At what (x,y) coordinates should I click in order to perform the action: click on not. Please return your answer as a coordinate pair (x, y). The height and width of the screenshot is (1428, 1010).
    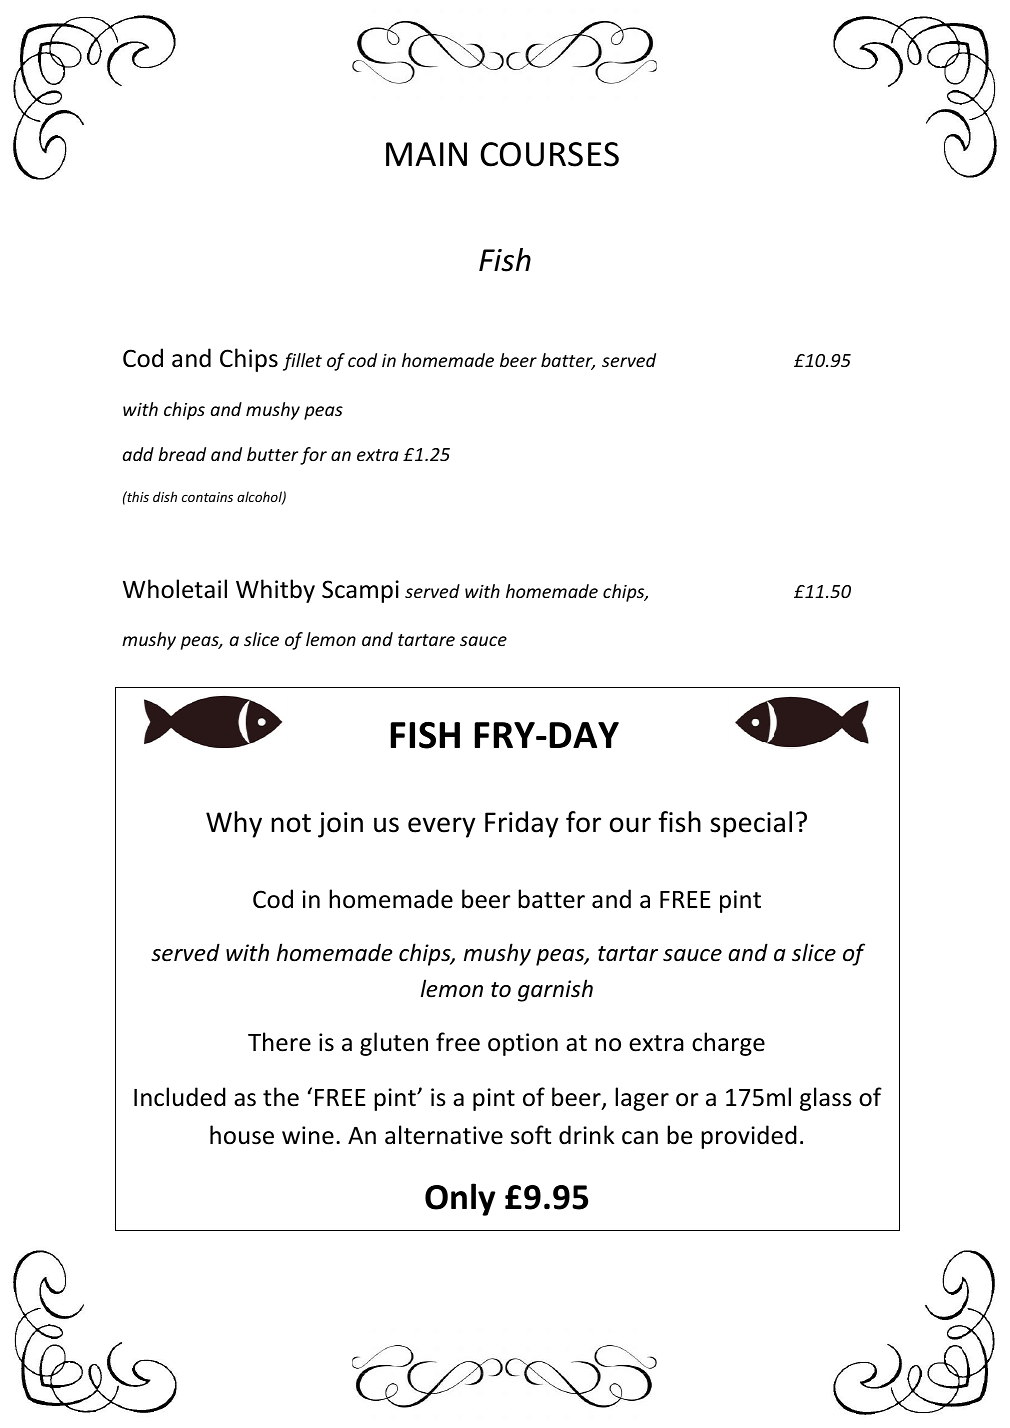
    Looking at the image, I should click on (291, 823).
